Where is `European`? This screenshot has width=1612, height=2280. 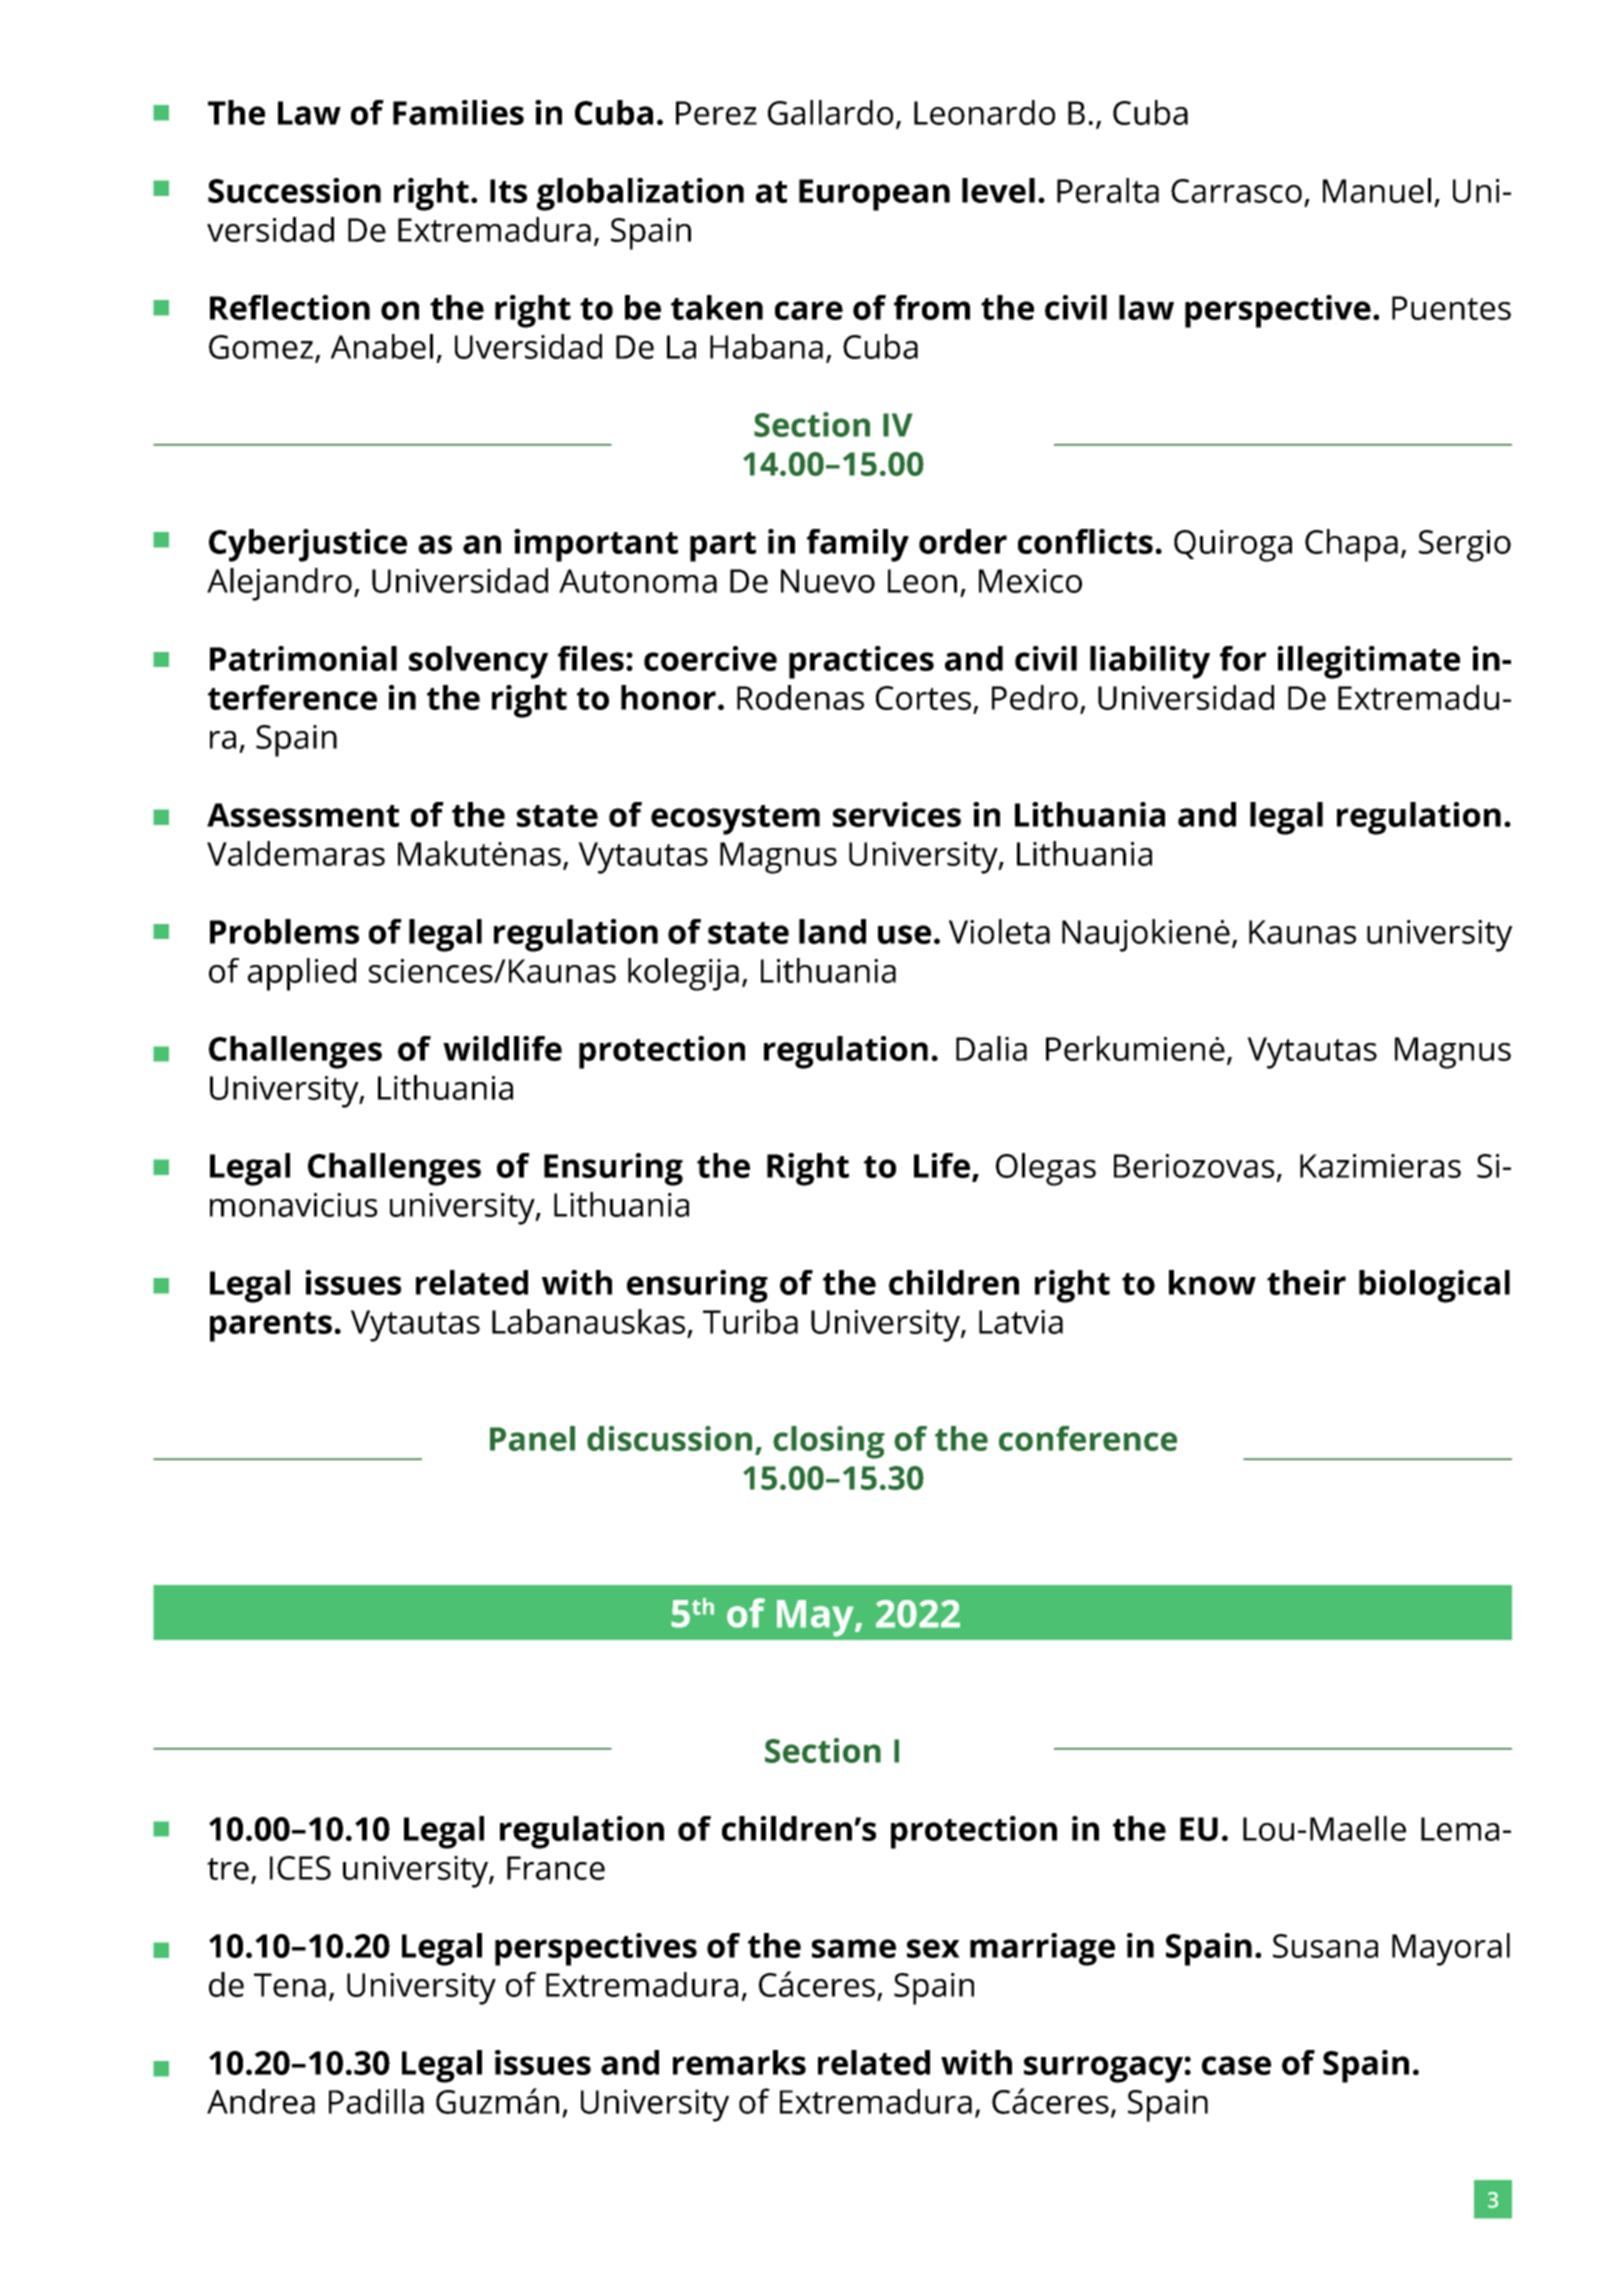
European is located at coordinates (874, 195).
